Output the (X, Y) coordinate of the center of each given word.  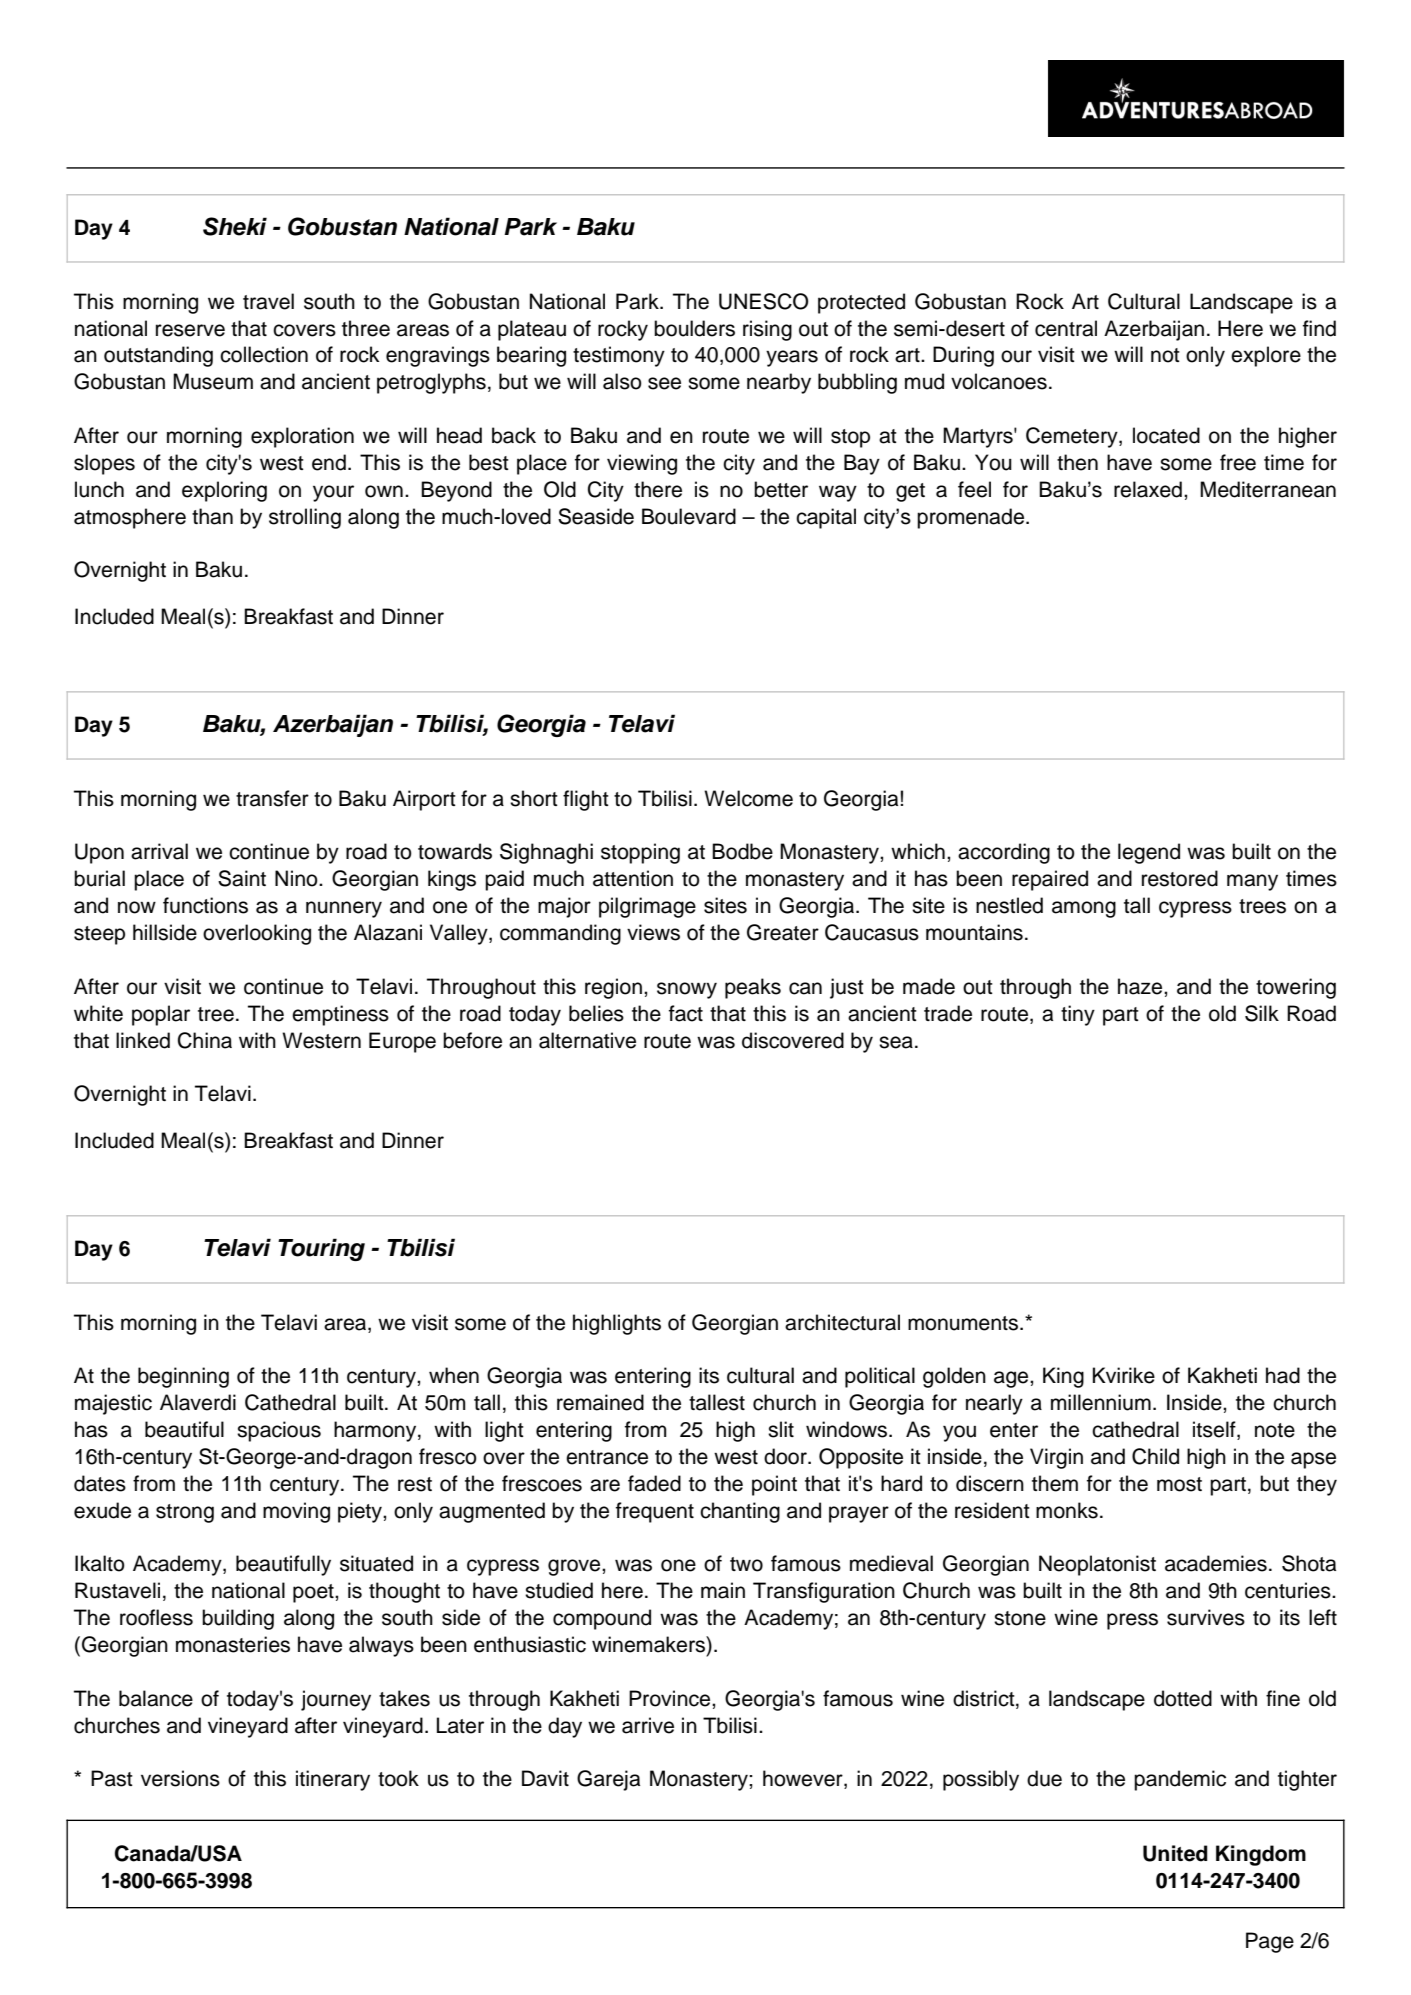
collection (264, 354)
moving (296, 1512)
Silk (1262, 1013)
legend (1149, 853)
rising (767, 330)
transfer (272, 798)
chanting (740, 1512)
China (205, 1040)
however (804, 1779)
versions (180, 1778)
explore (1266, 356)
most (1179, 1484)
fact (686, 1013)
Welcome (748, 798)
